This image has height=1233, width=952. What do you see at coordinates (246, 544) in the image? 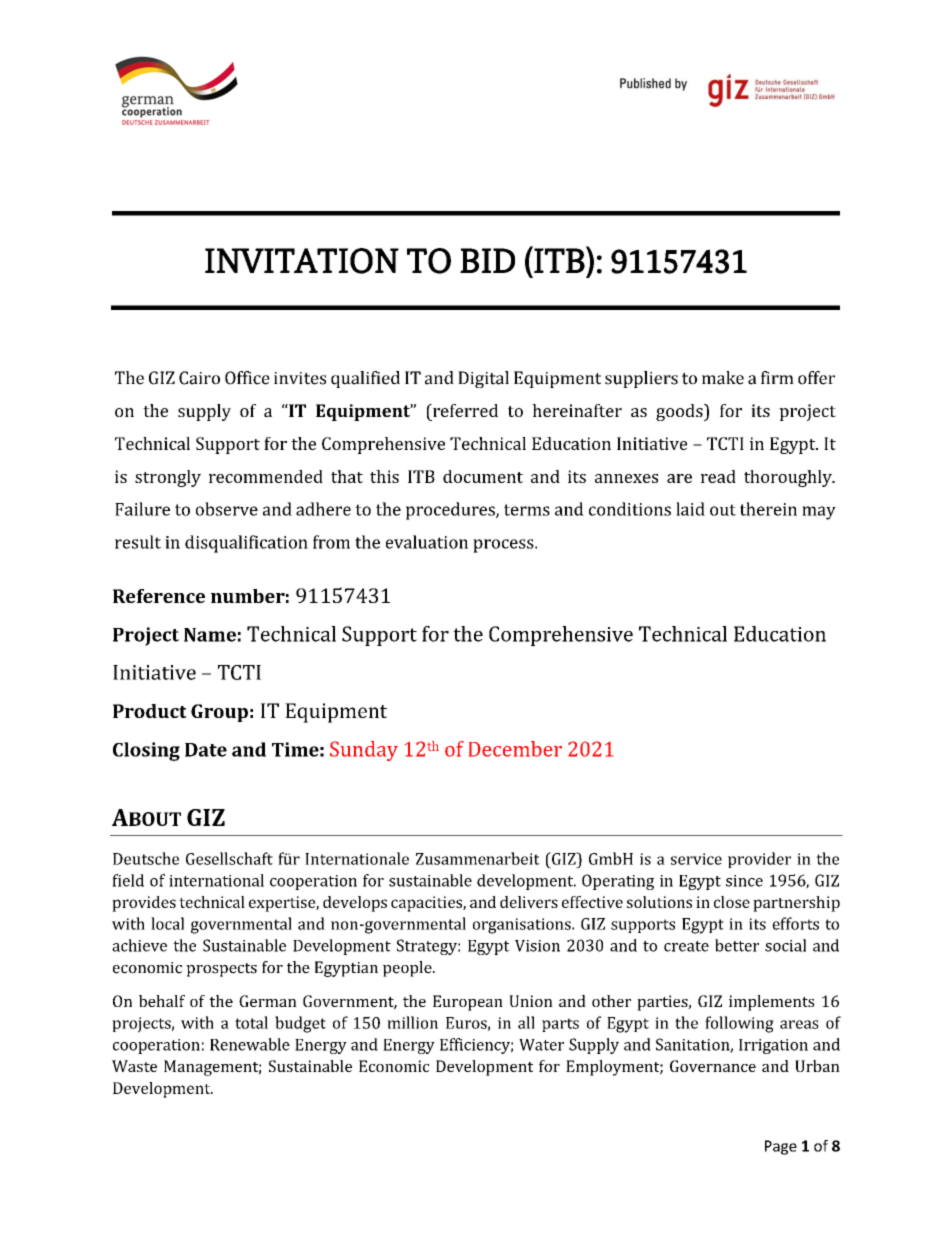
I see `disqualification` at bounding box center [246, 544].
